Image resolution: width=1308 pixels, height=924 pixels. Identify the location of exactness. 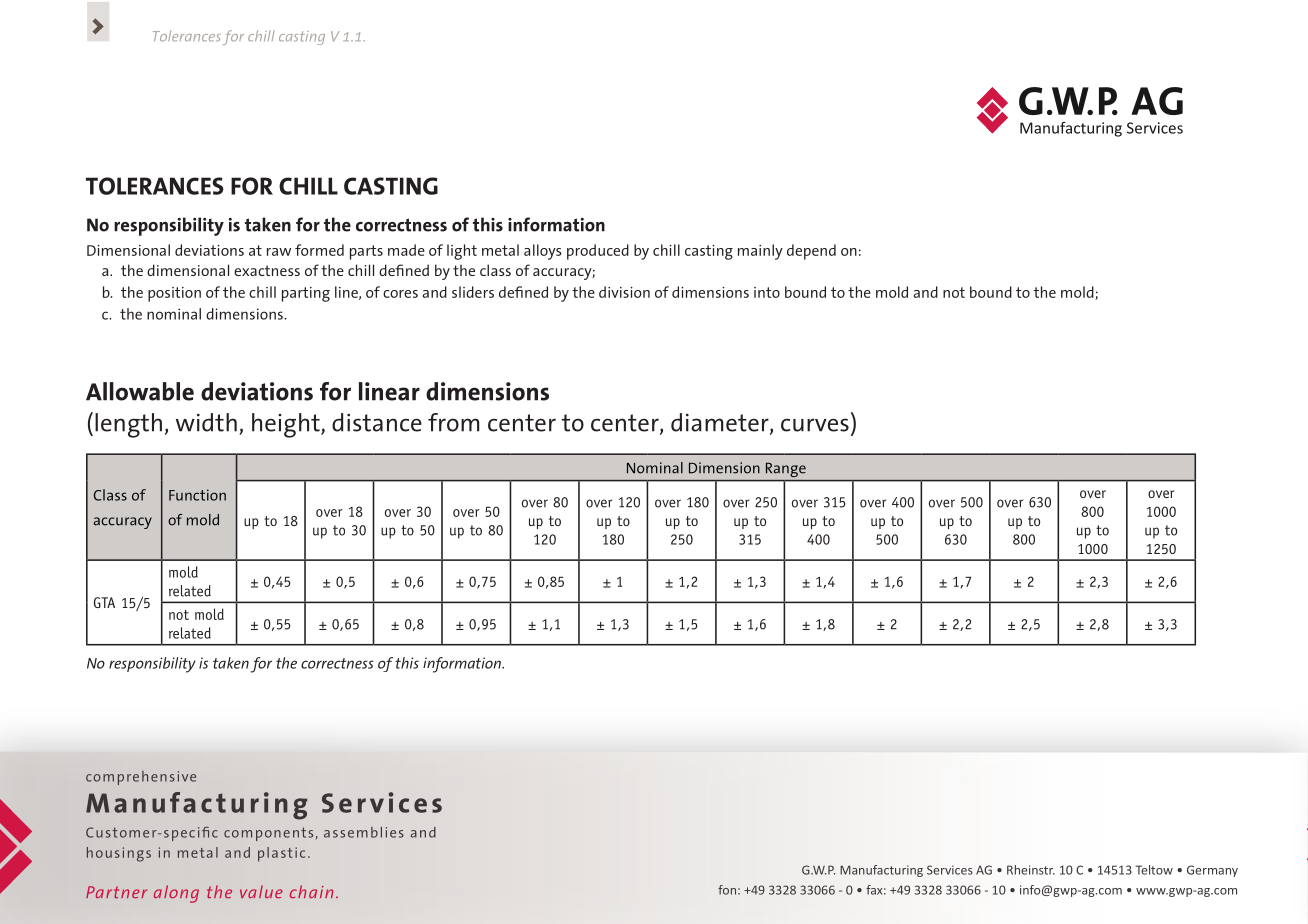
(267, 270).
